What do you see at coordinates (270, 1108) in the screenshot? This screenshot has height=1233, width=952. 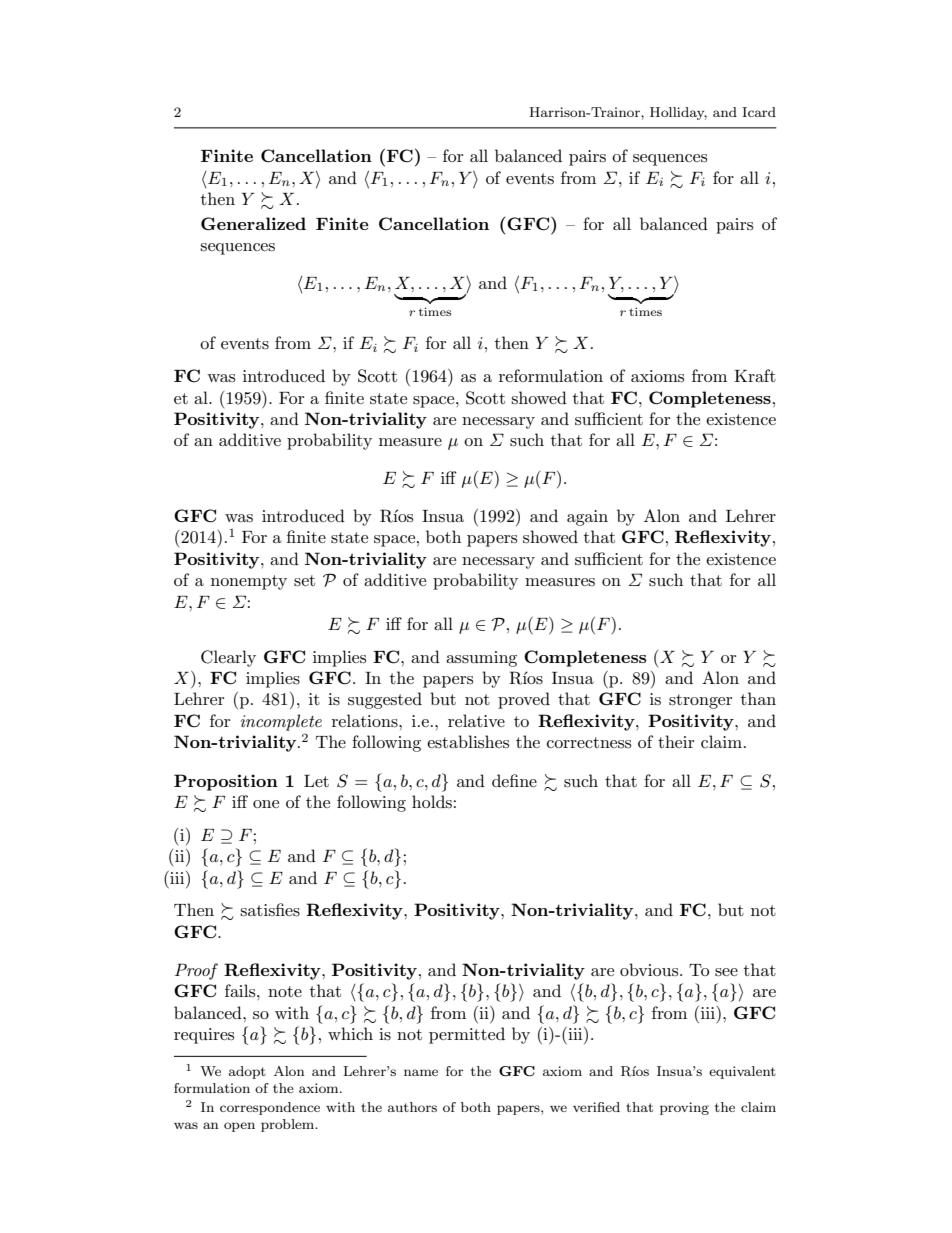 I see `correspondence` at bounding box center [270, 1108].
